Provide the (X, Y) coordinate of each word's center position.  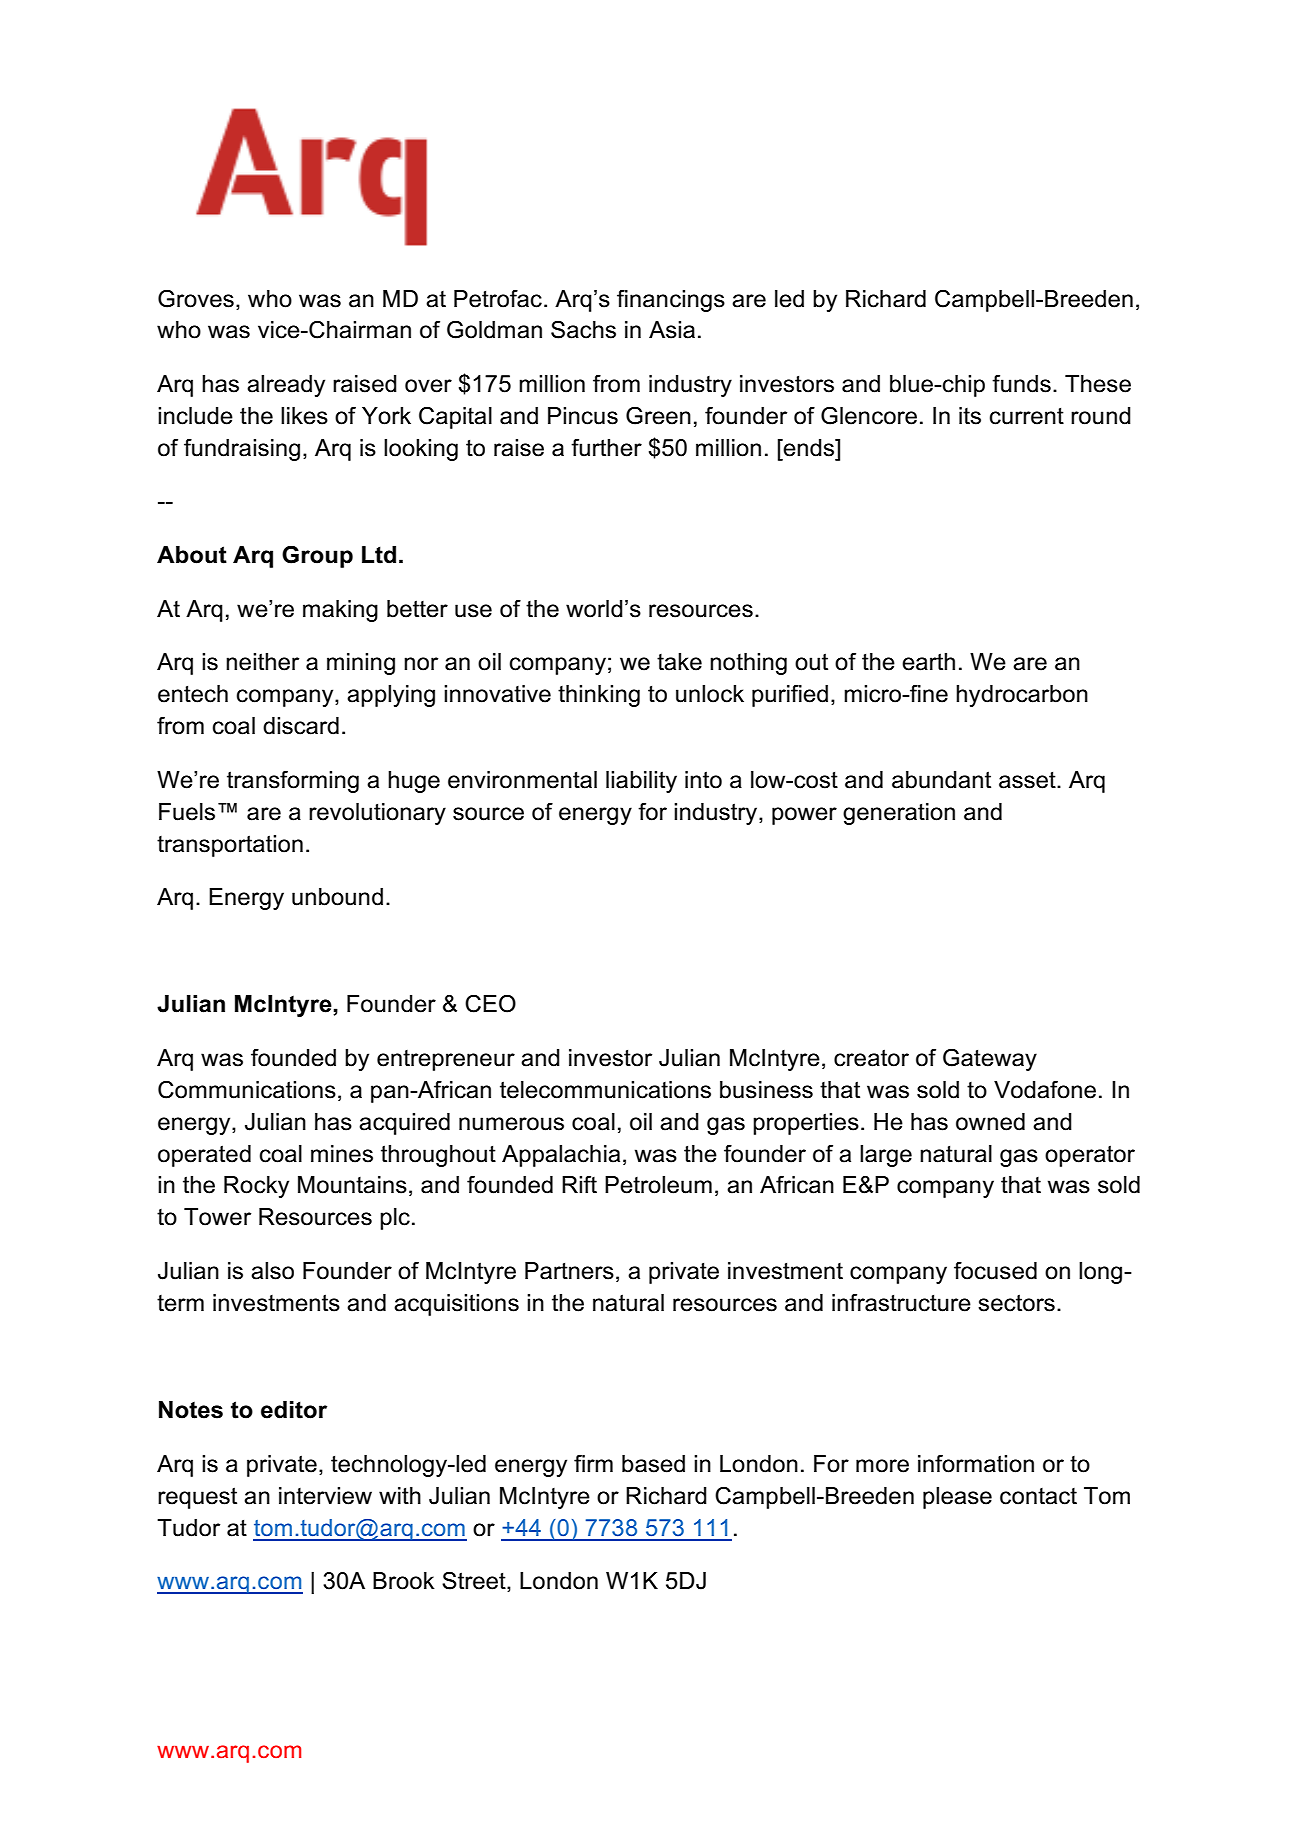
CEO (490, 1003)
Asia (672, 330)
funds (1021, 383)
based (653, 1464)
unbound (337, 897)
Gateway (990, 1059)
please (957, 1498)
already (286, 386)
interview (325, 1496)
